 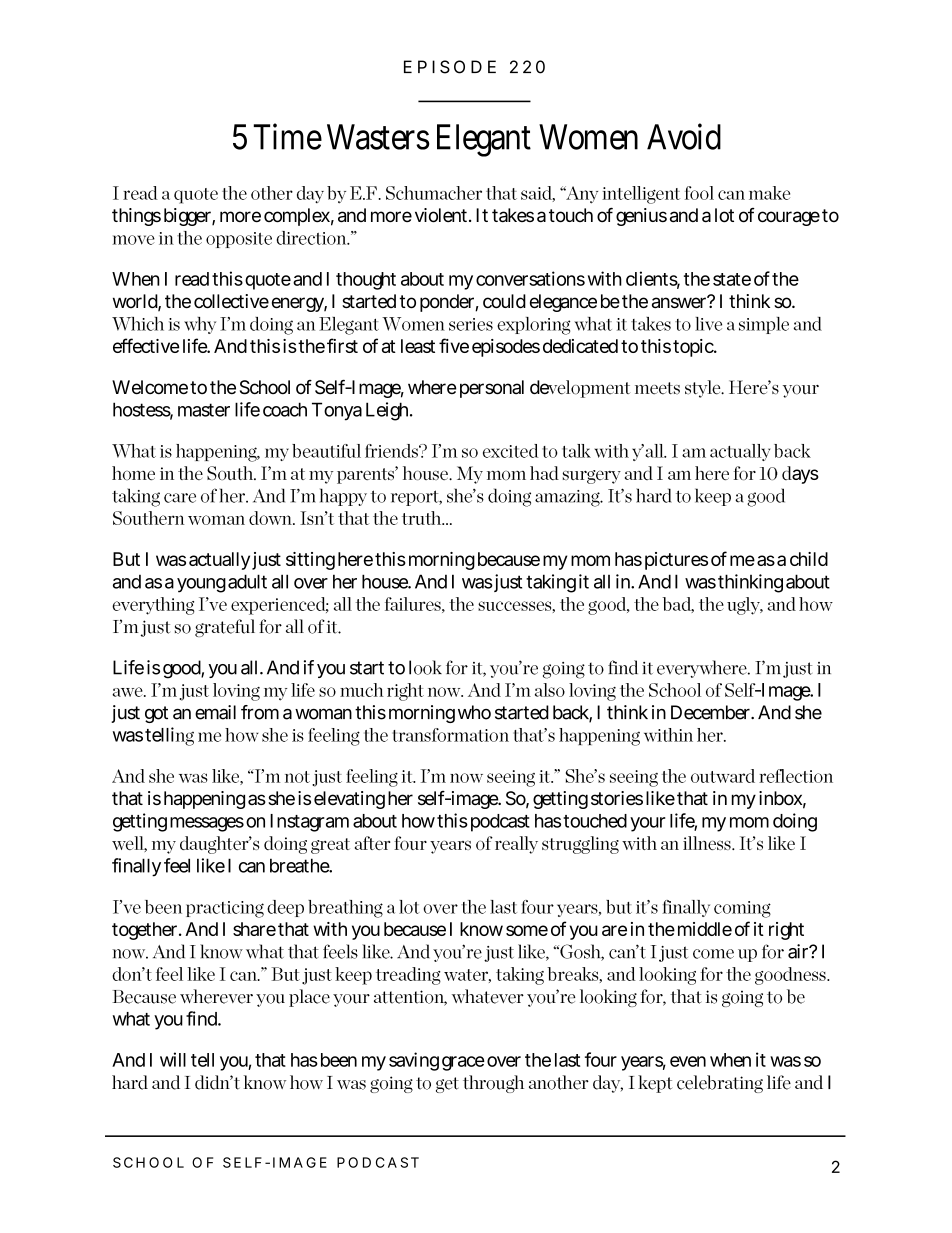 I want to click on who, so click(x=474, y=712).
